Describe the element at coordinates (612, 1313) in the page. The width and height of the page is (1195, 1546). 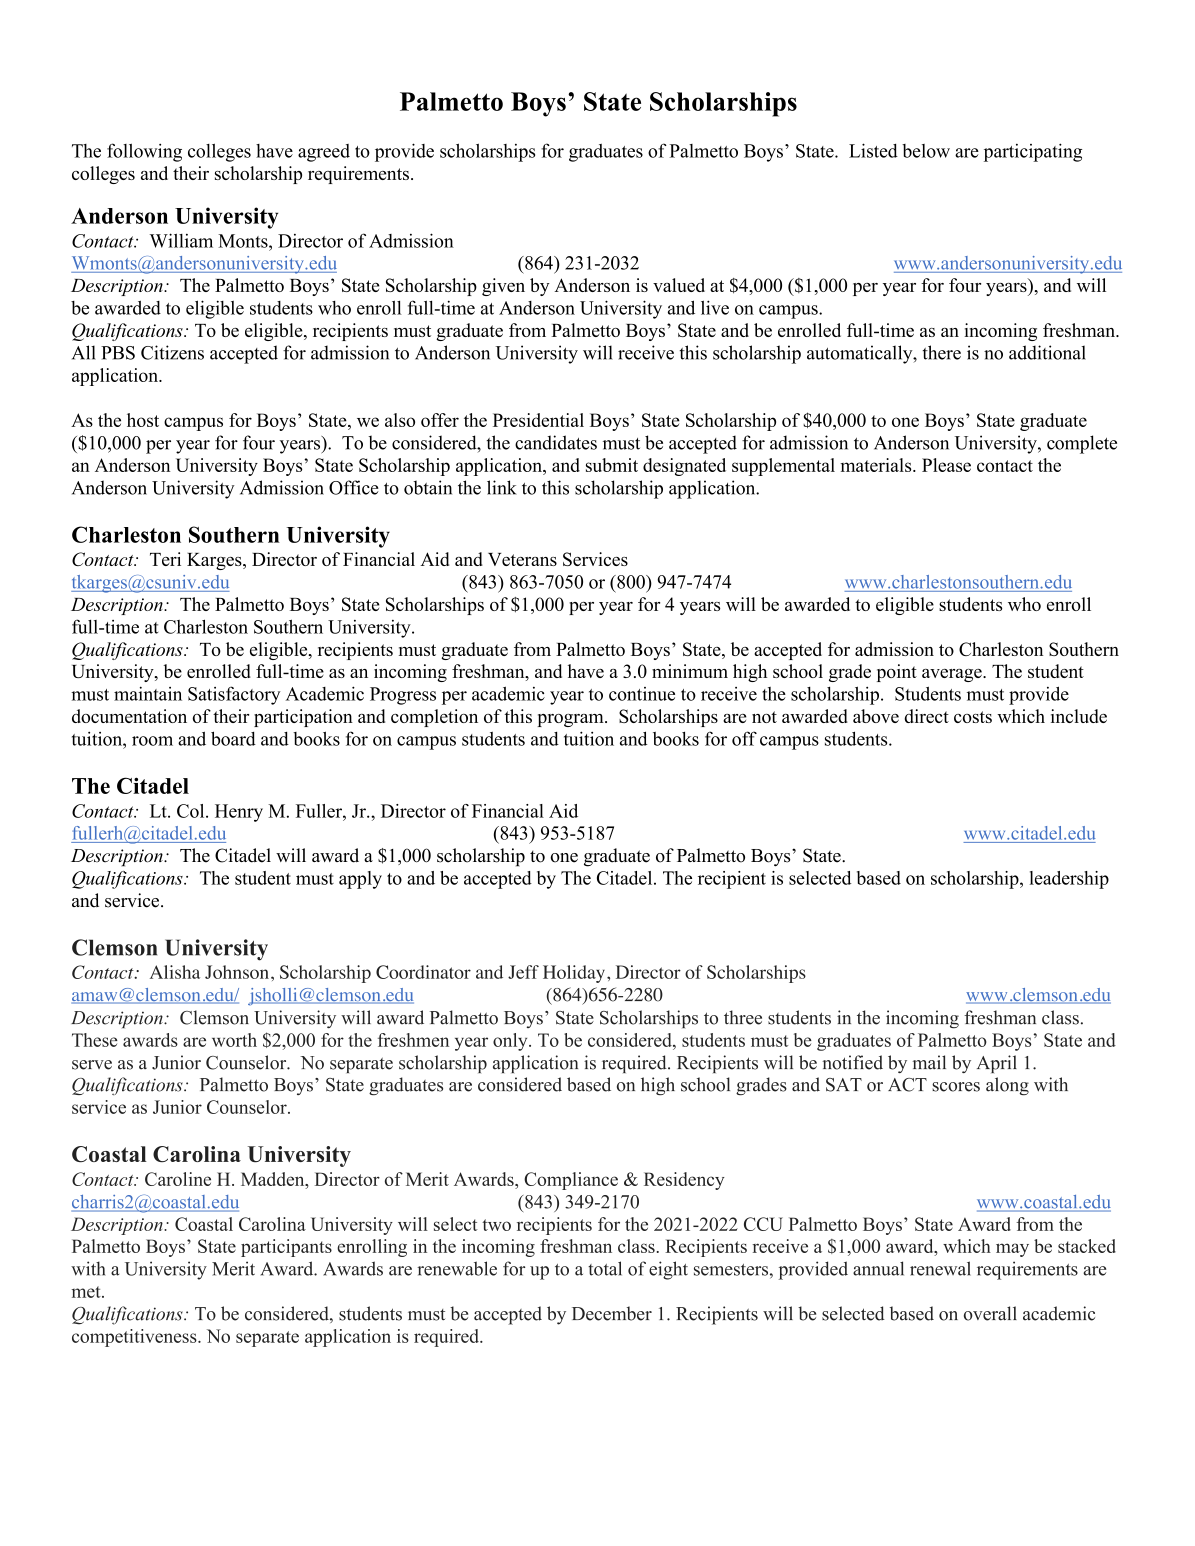
I see `December` at that location.
